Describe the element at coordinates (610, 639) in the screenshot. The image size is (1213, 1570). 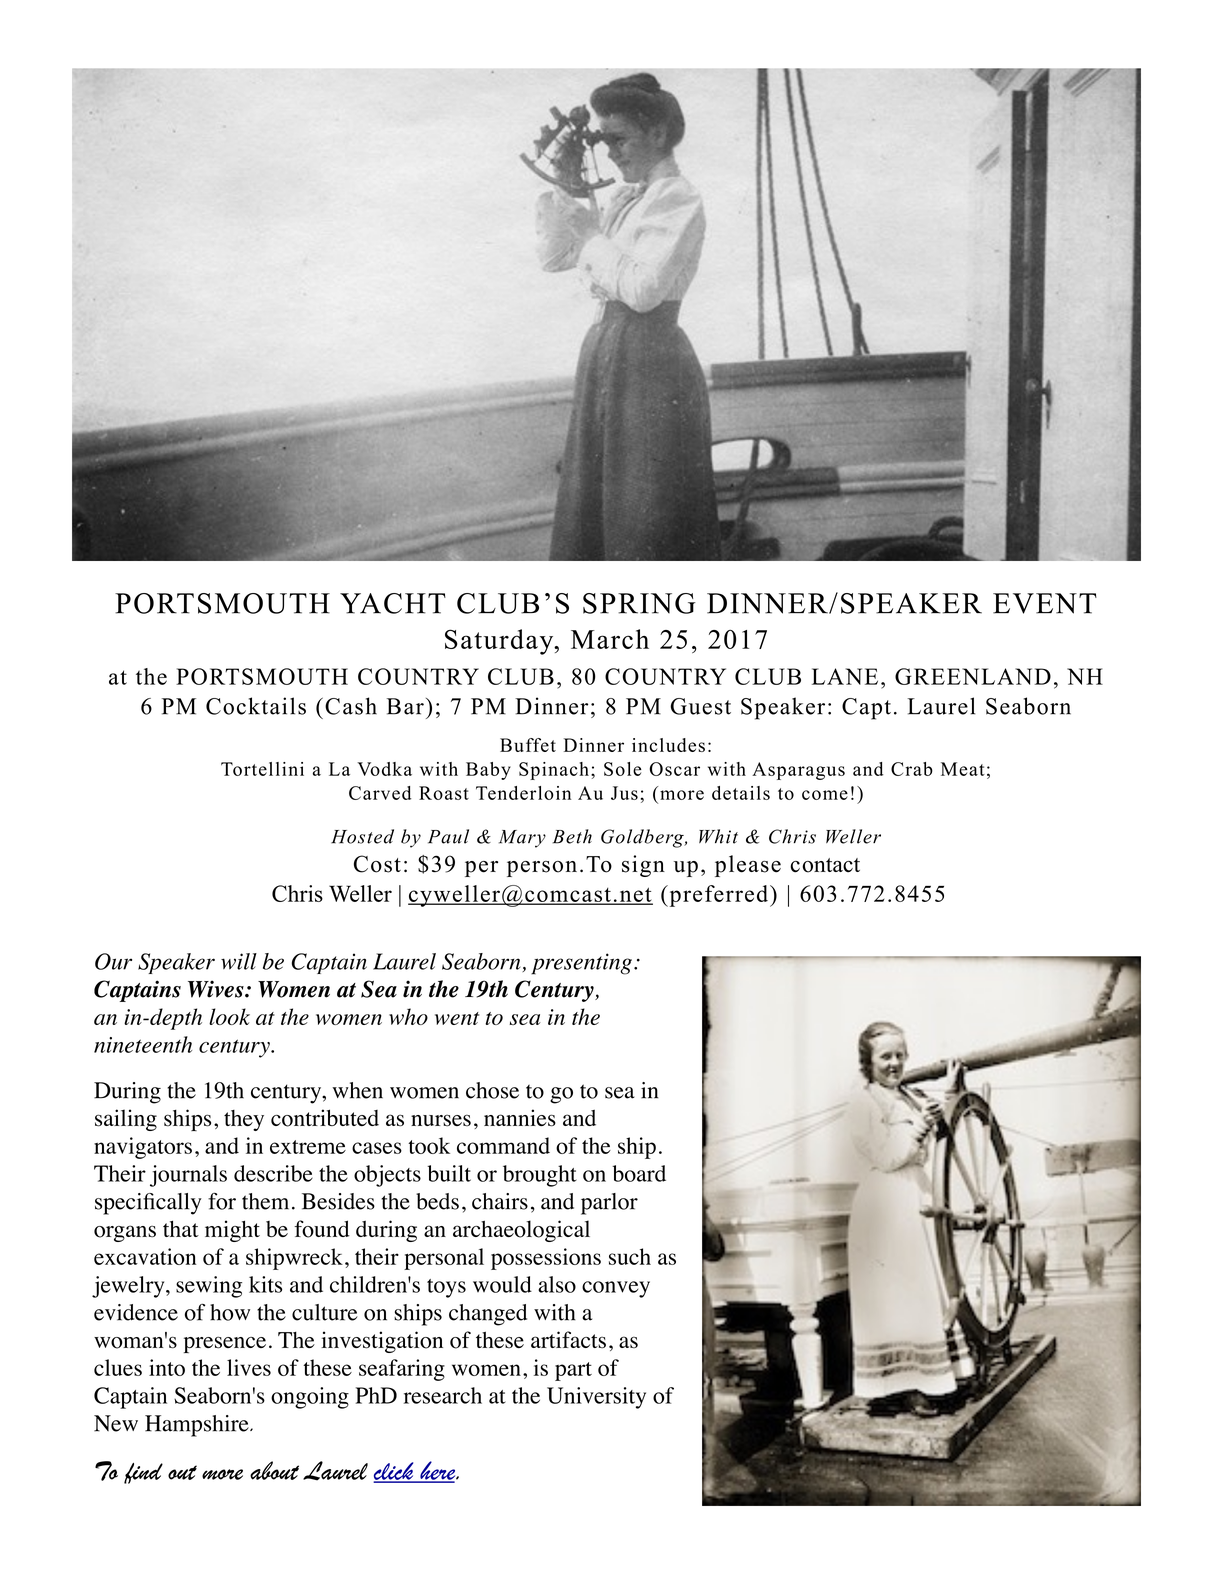
I see `March` at that location.
